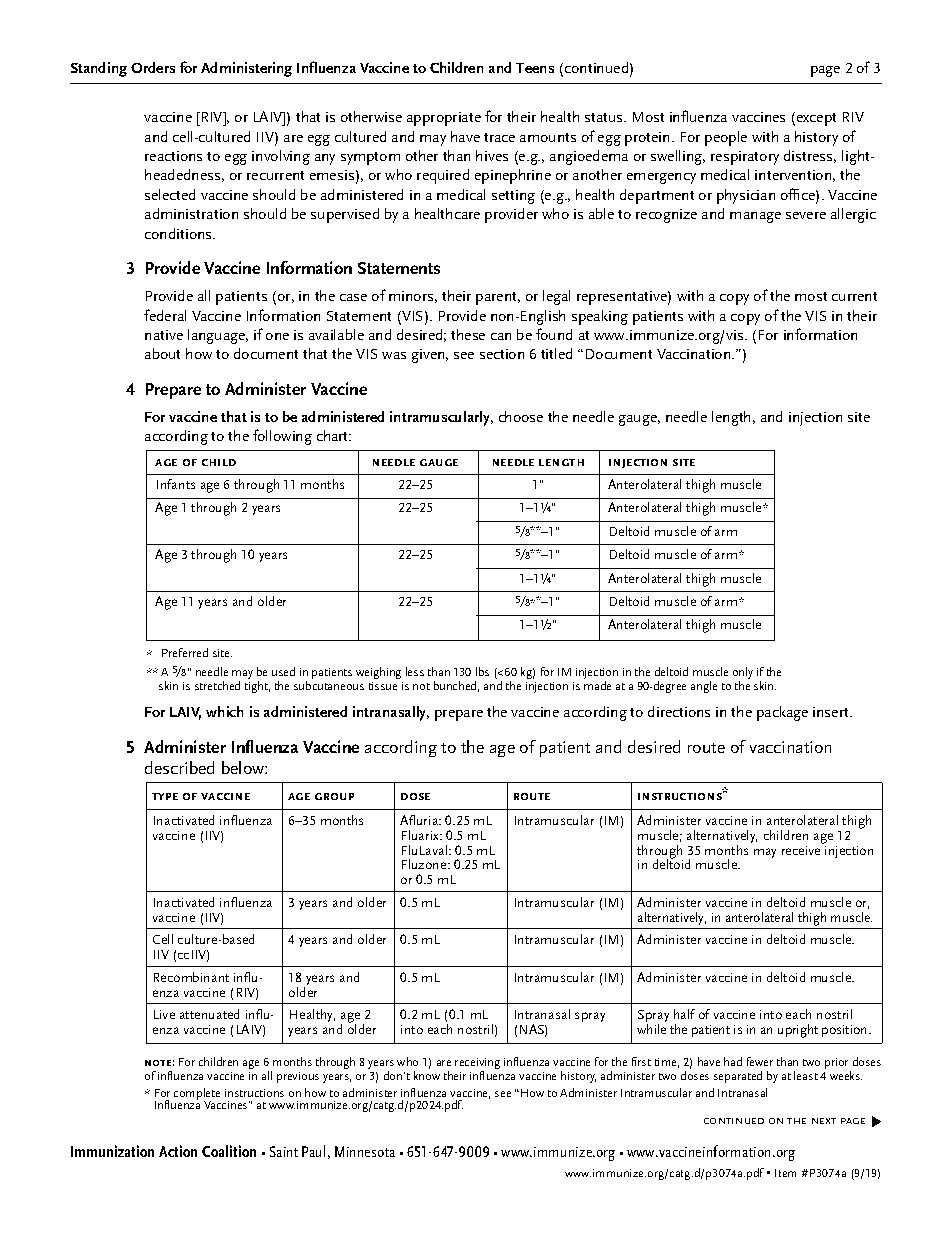  I want to click on know, so click(427, 1074).
